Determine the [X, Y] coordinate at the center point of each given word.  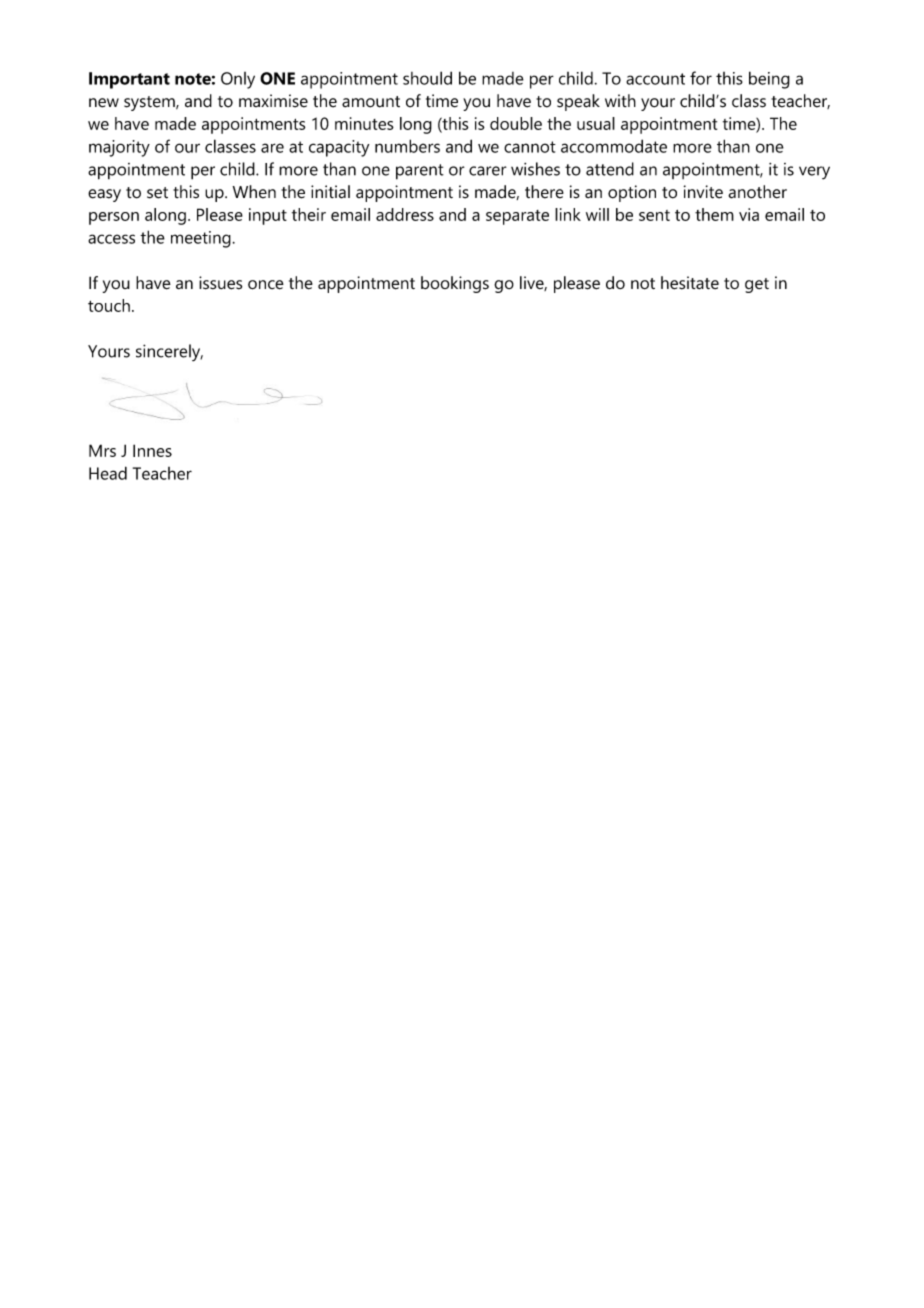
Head [108, 473]
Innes [152, 450]
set [157, 193]
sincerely [169, 352]
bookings [455, 284]
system [150, 103]
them [714, 214]
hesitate [690, 283]
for [701, 78]
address [405, 214]
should [427, 78]
